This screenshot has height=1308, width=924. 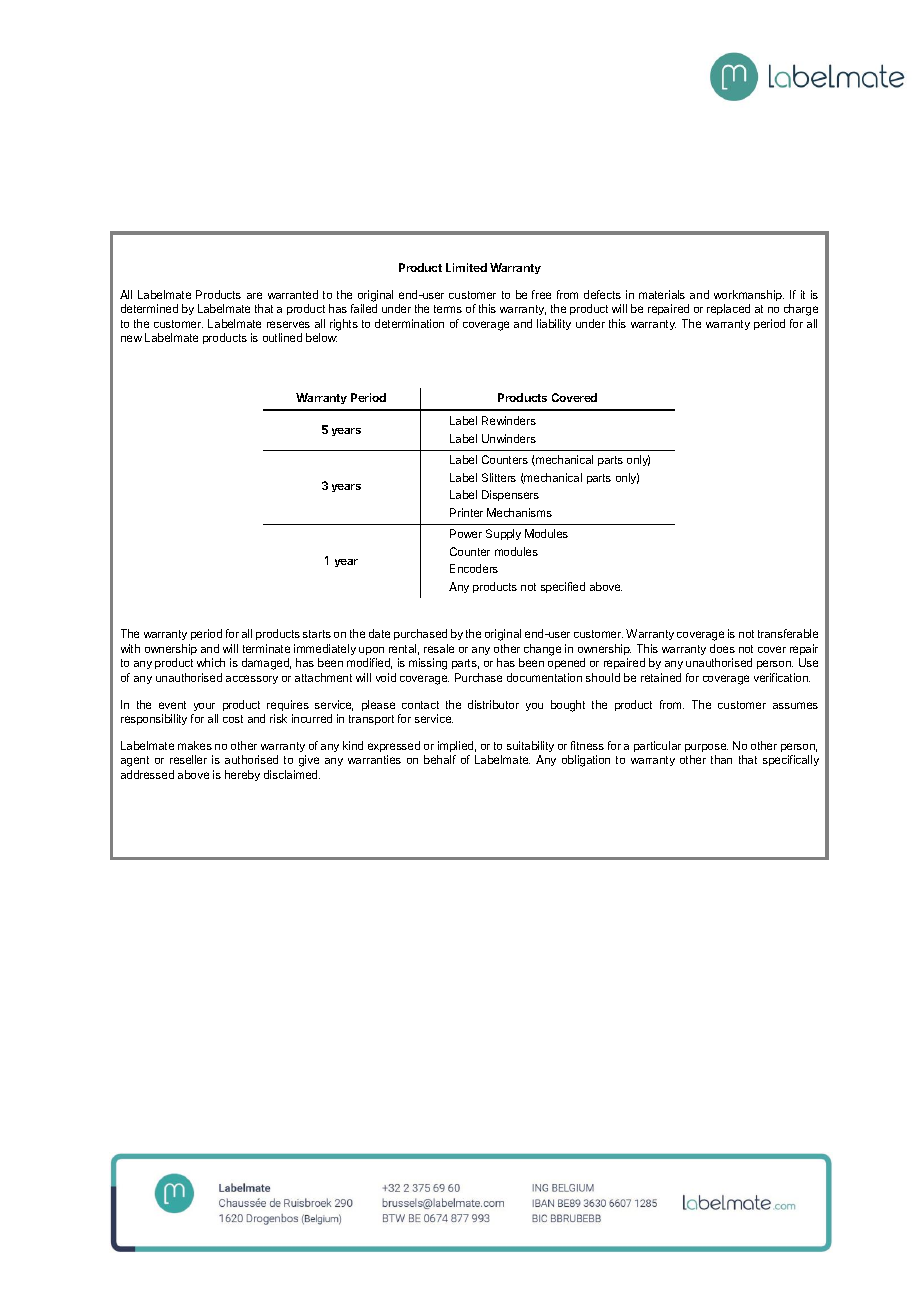 What do you see at coordinates (466, 533) in the screenshot?
I see `Power` at bounding box center [466, 533].
